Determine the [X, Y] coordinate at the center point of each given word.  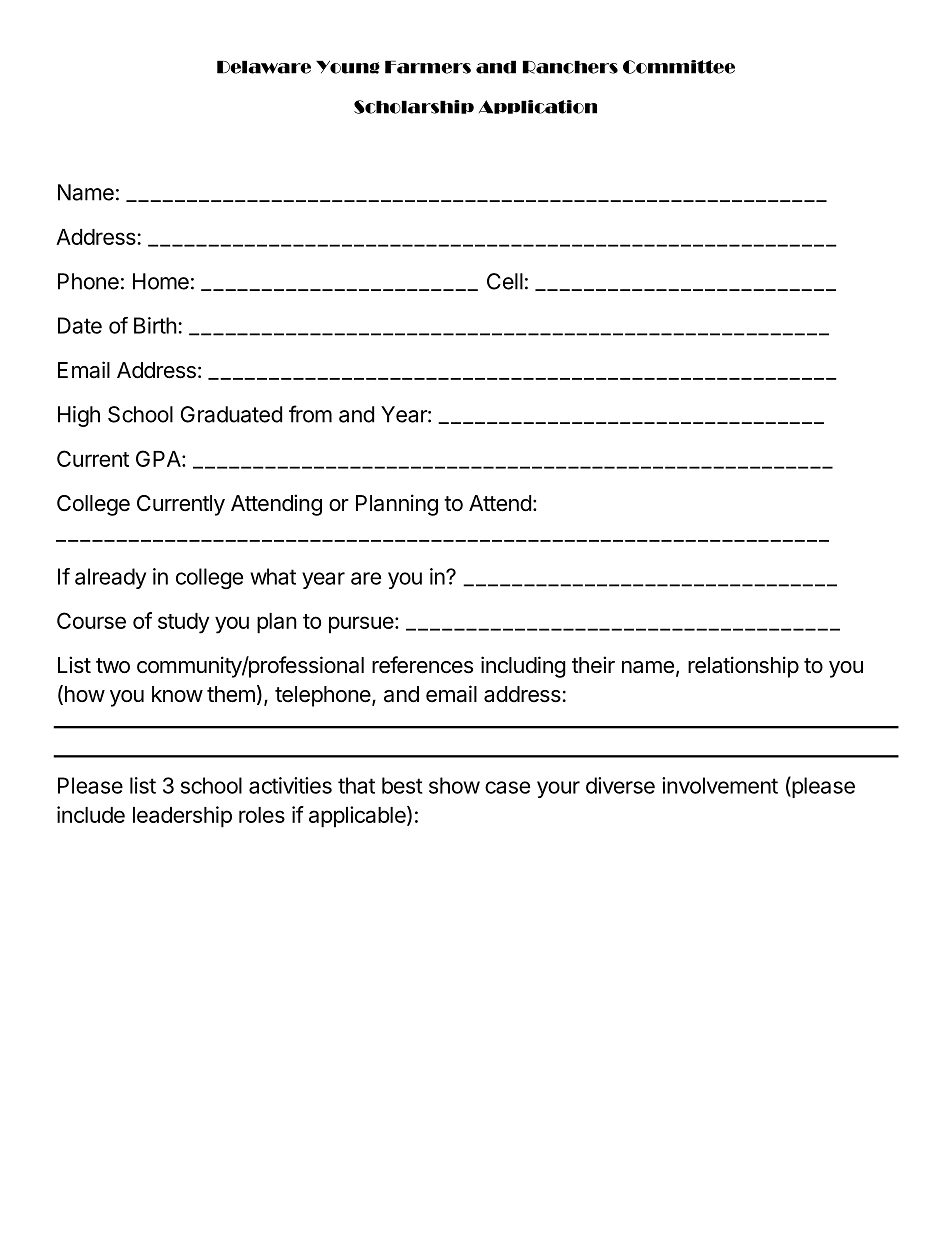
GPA [159, 458]
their [593, 665]
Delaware [264, 67]
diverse [620, 785]
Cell [505, 281]
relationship [743, 667]
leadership [182, 817]
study [183, 623]
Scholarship [414, 107]
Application [538, 107]
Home [161, 281]
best [402, 785]
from [310, 414]
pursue [362, 625]
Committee [679, 67]
